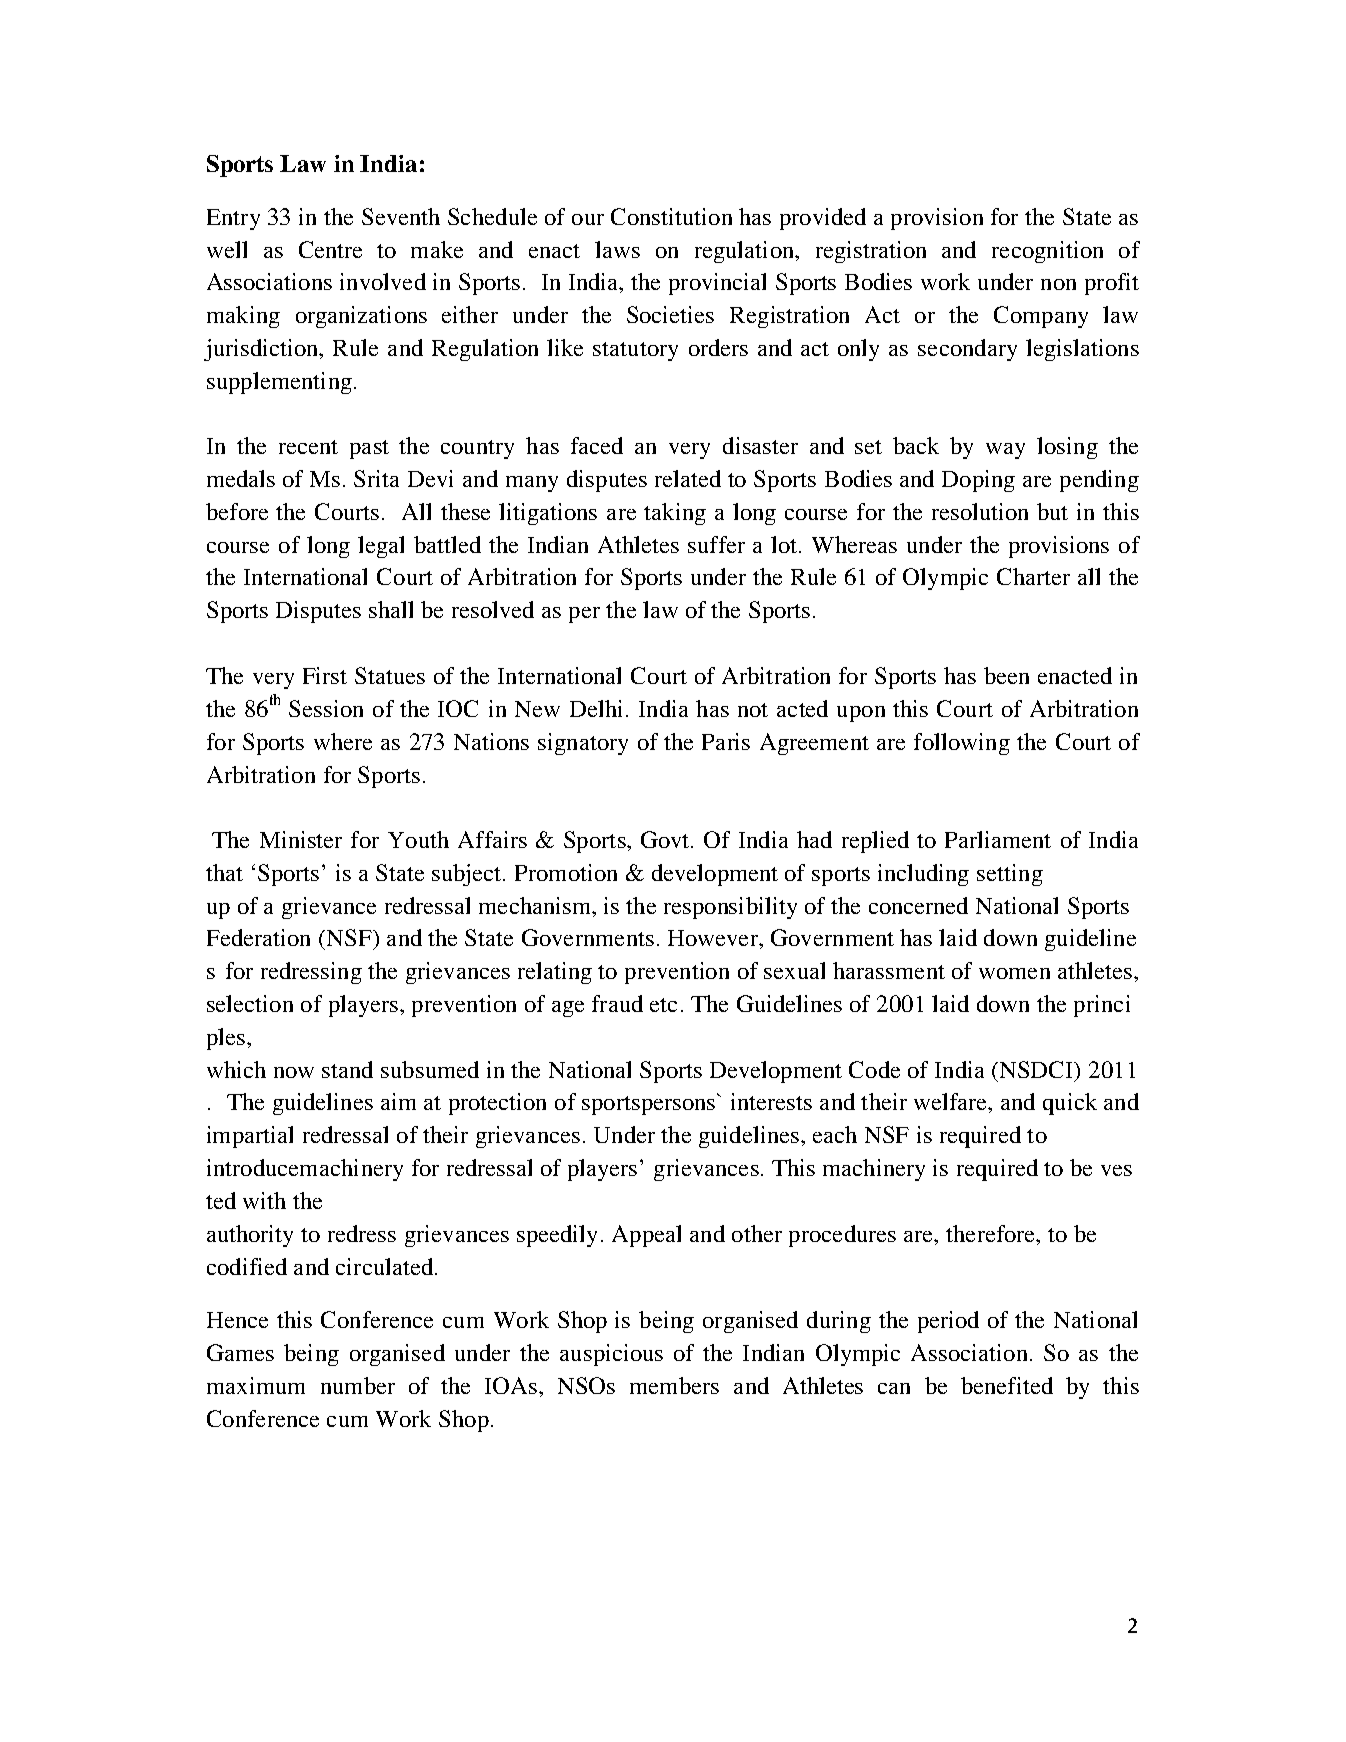 This page has height=1742, width=1346. What do you see at coordinates (617, 249) in the page?
I see `laws` at bounding box center [617, 249].
